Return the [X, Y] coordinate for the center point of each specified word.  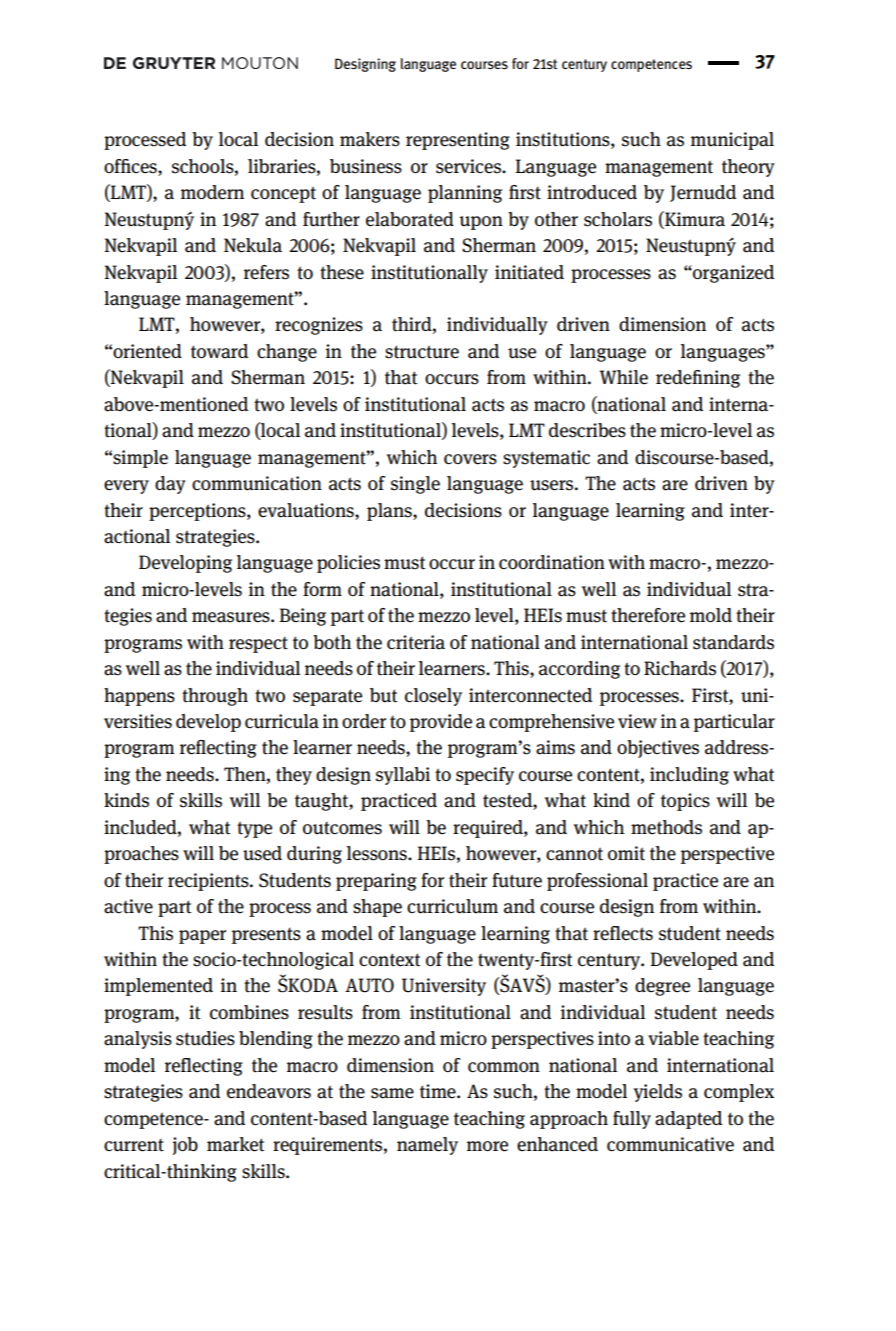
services [469, 166]
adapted [689, 1120]
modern [212, 192]
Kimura [694, 219]
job [185, 1146]
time [439, 1091]
